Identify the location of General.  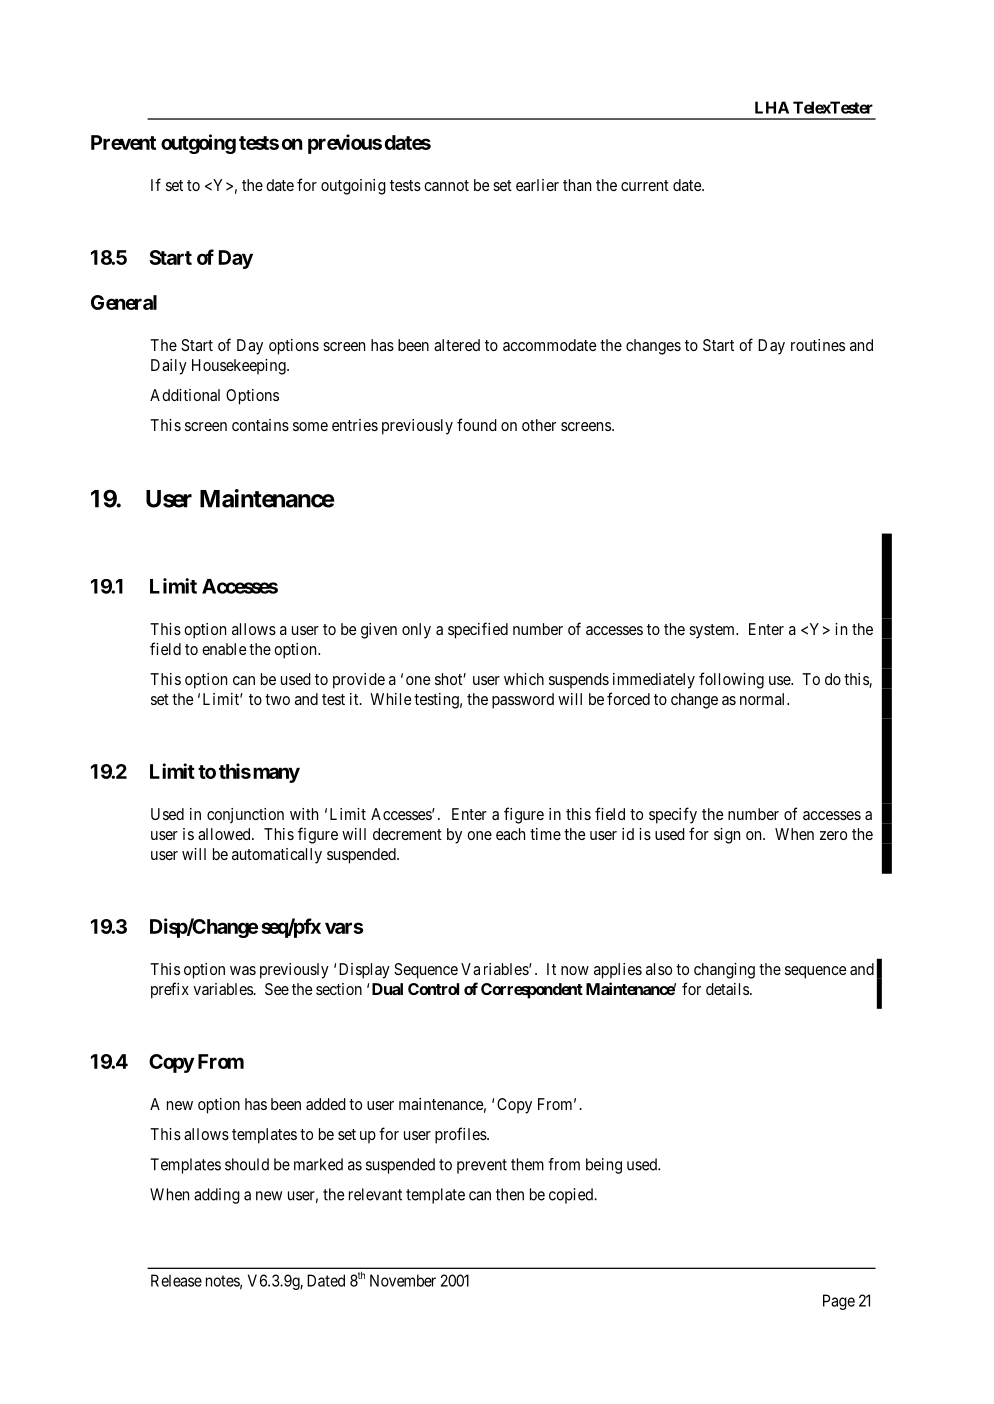
(124, 302).
